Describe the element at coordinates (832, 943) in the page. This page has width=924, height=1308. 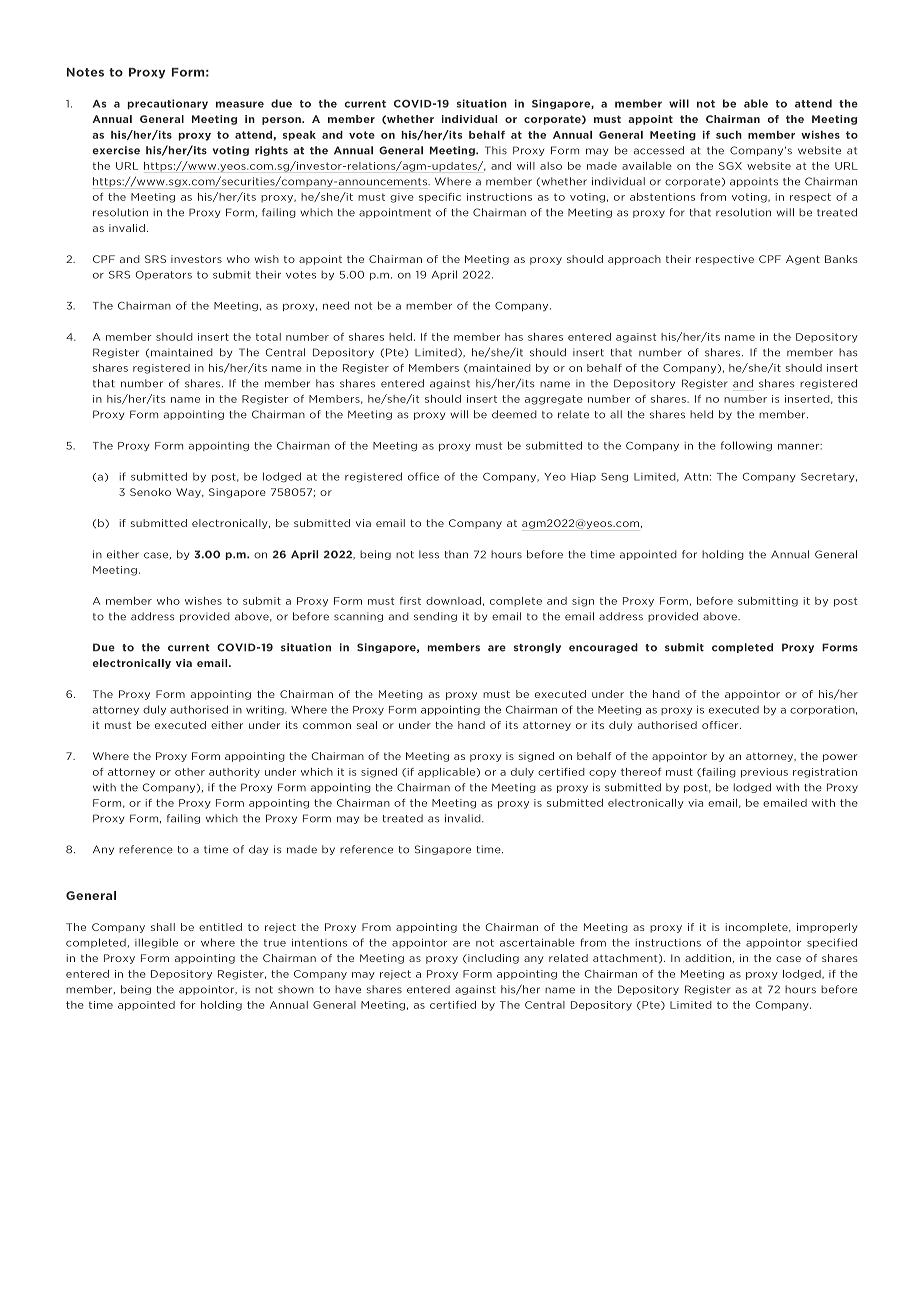
I see `specified` at that location.
